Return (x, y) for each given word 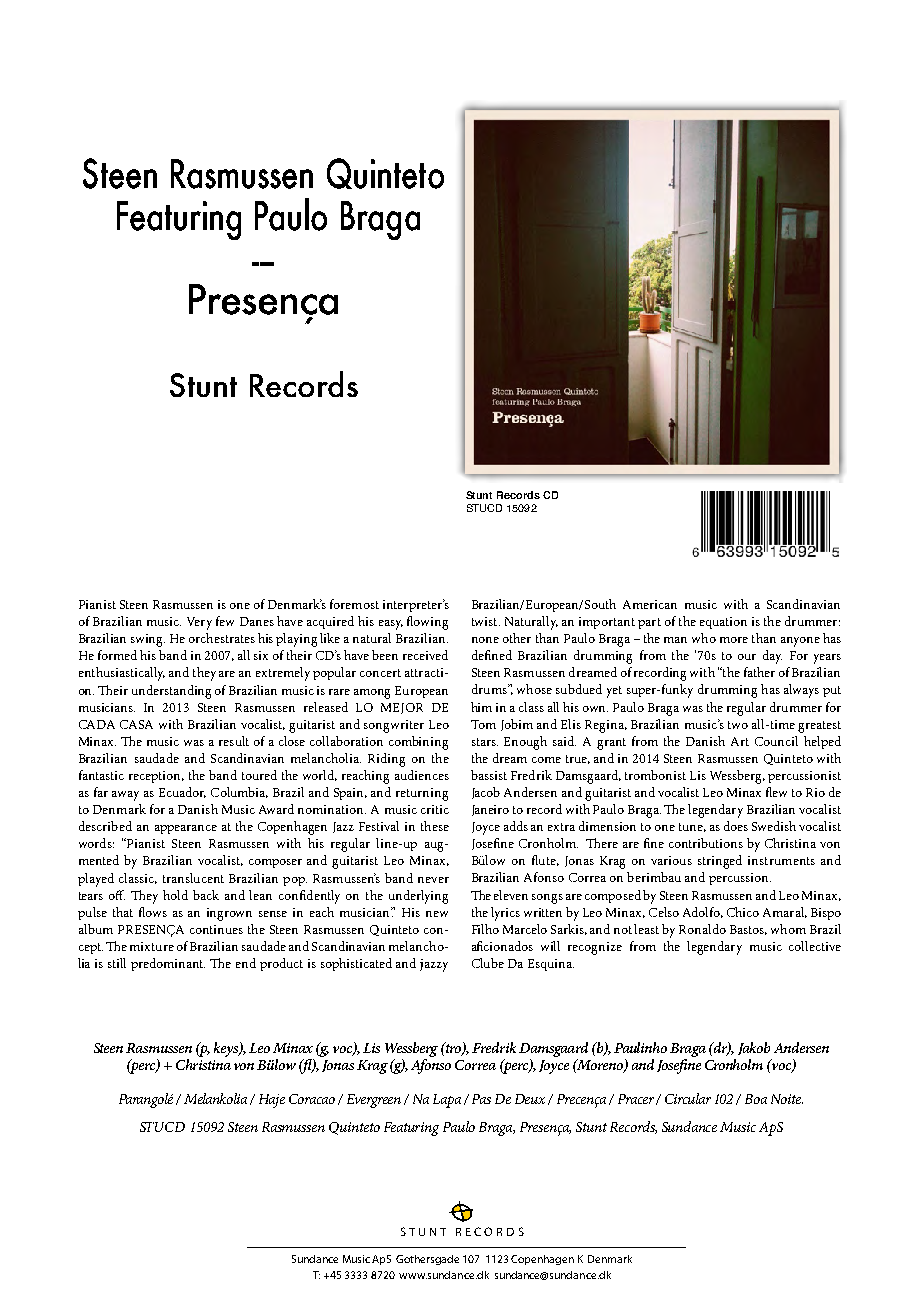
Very (199, 623)
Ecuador (182, 792)
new (437, 914)
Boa (756, 1099)
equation (723, 623)
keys (227, 1049)
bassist (489, 775)
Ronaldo (702, 929)
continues (216, 929)
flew (776, 792)
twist (486, 621)
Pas (481, 1099)
